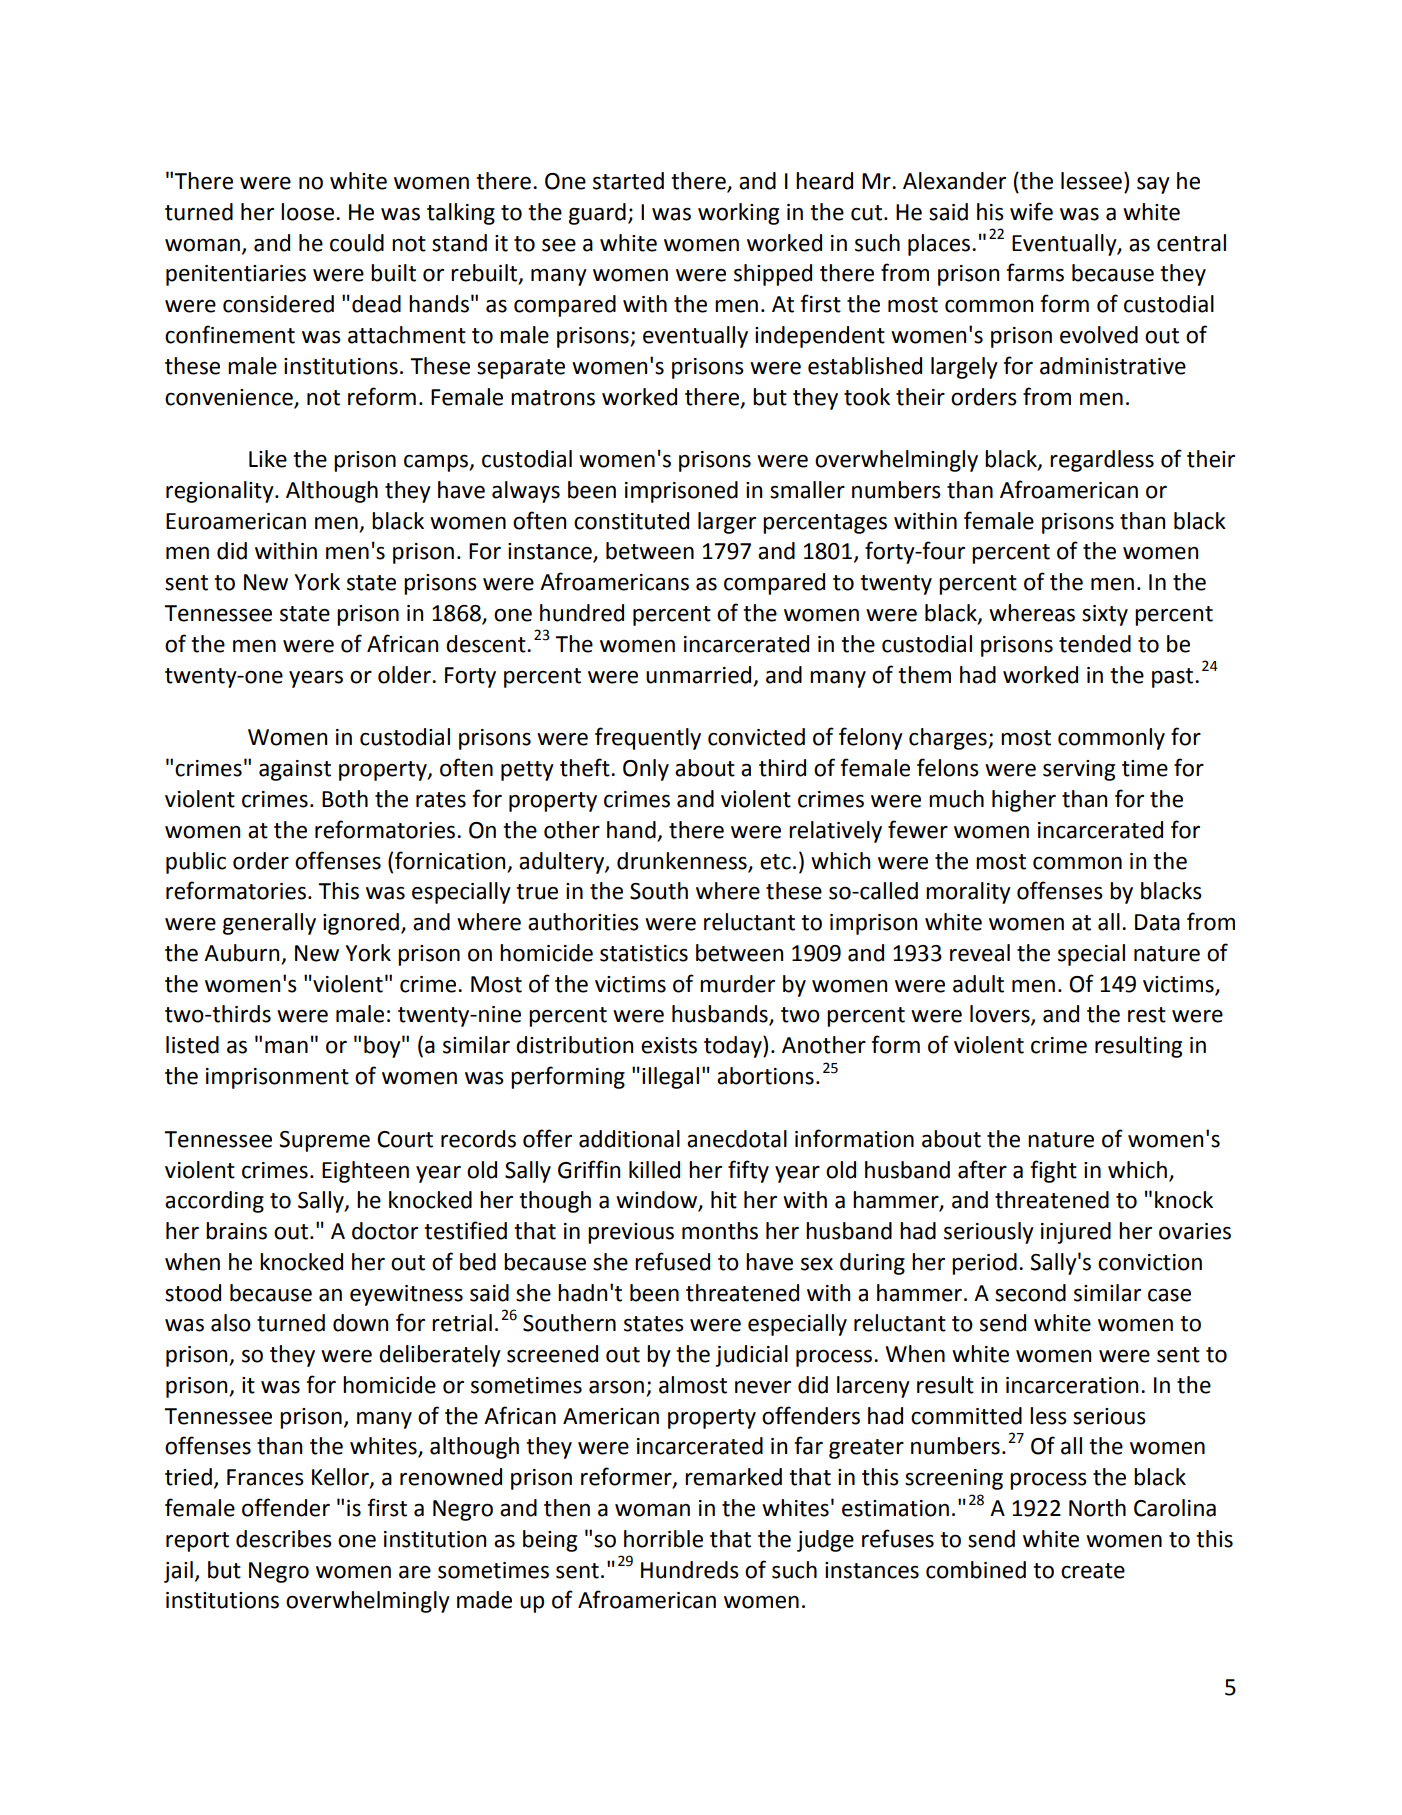  Describe the element at coordinates (268, 459) in the page. I see `Like` at that location.
